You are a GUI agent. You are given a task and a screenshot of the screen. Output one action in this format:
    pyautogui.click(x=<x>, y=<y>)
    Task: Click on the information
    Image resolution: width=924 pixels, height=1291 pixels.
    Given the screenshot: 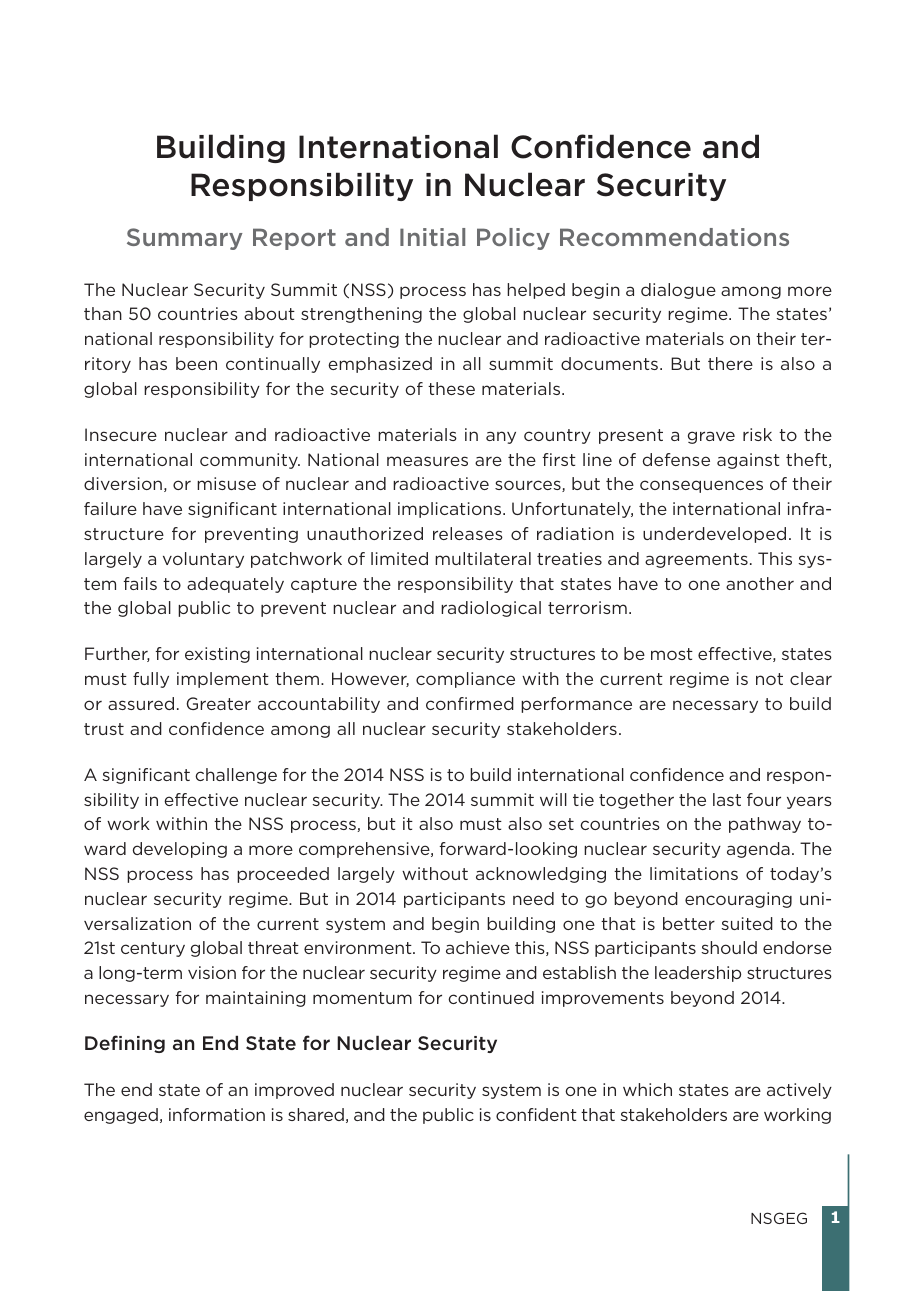 What is the action you would take?
    pyautogui.click(x=217, y=1114)
